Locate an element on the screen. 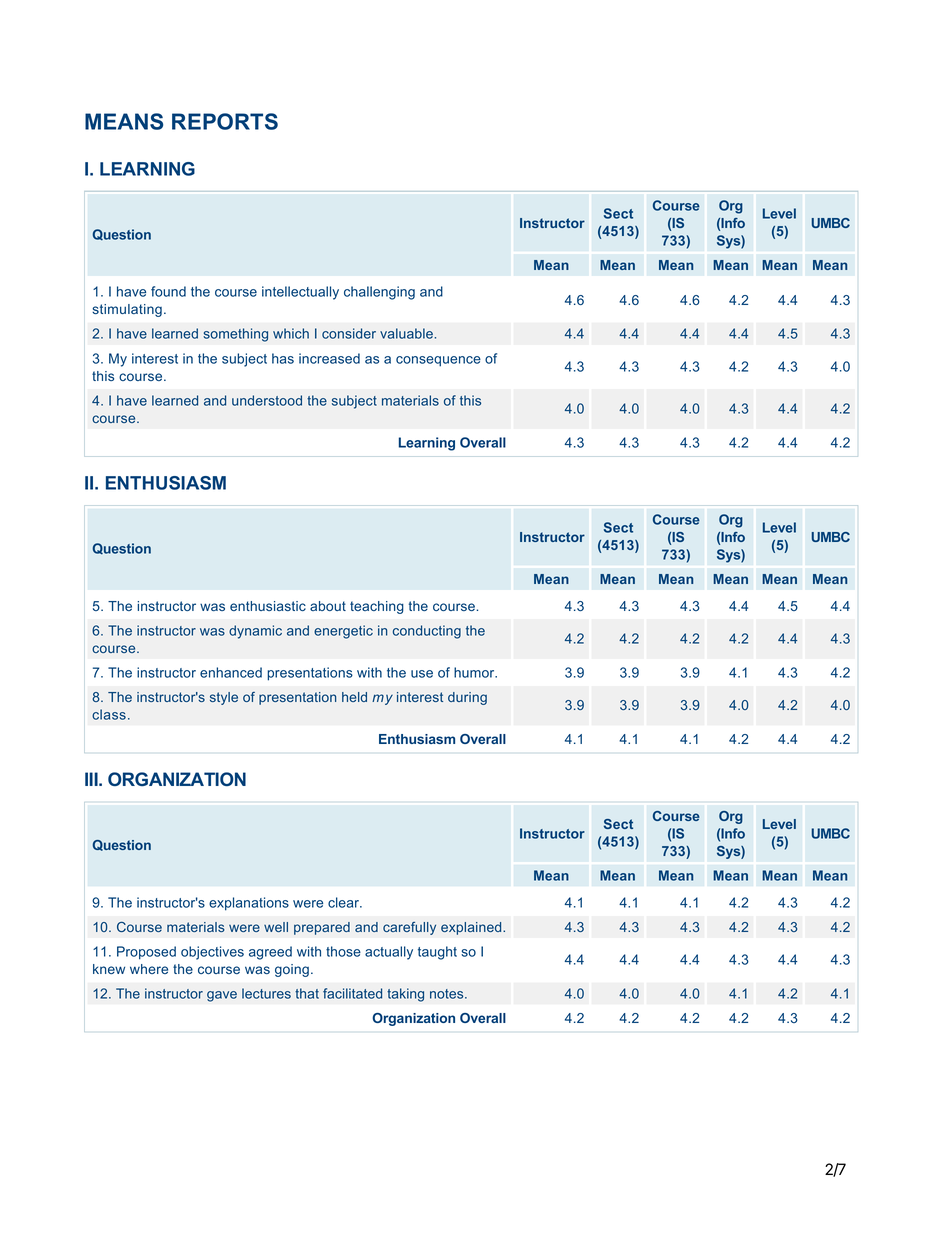  taught is located at coordinates (437, 953).
